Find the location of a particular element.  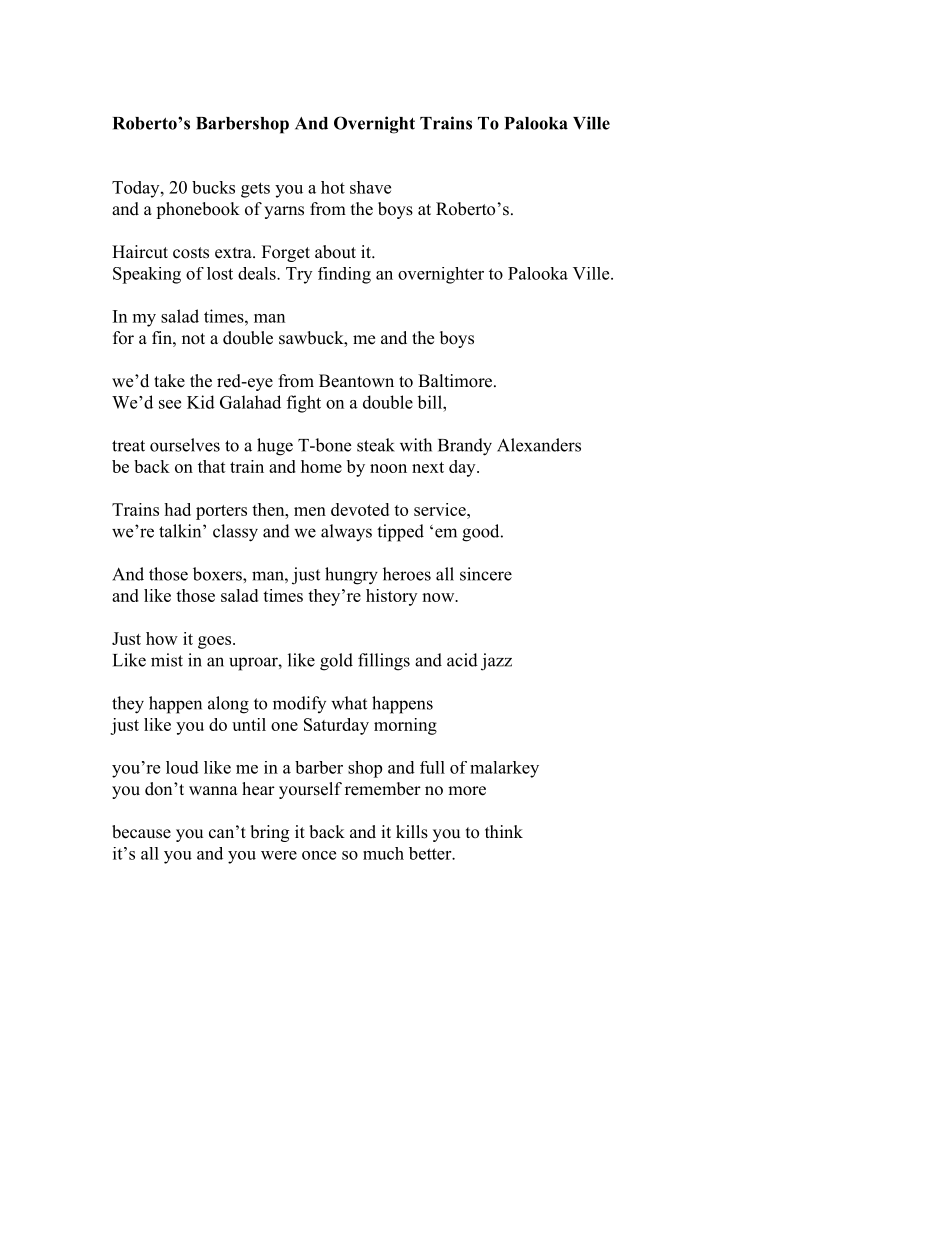

talkin is located at coordinates (181, 531).
